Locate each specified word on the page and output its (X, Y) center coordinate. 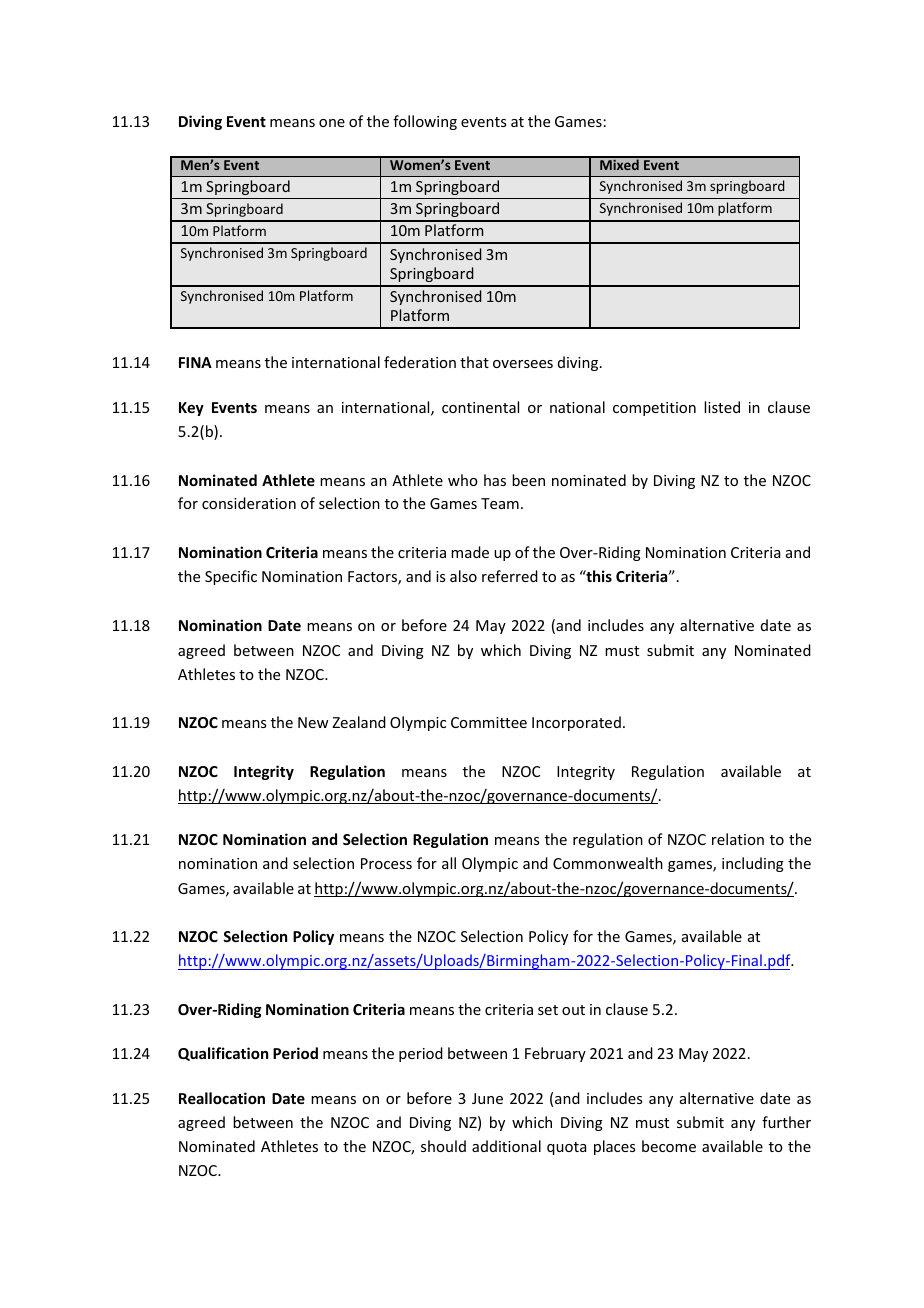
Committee (489, 722)
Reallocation (222, 1098)
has (495, 480)
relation (738, 839)
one (332, 123)
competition (654, 409)
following (425, 122)
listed (722, 407)
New (313, 722)
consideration (249, 503)
